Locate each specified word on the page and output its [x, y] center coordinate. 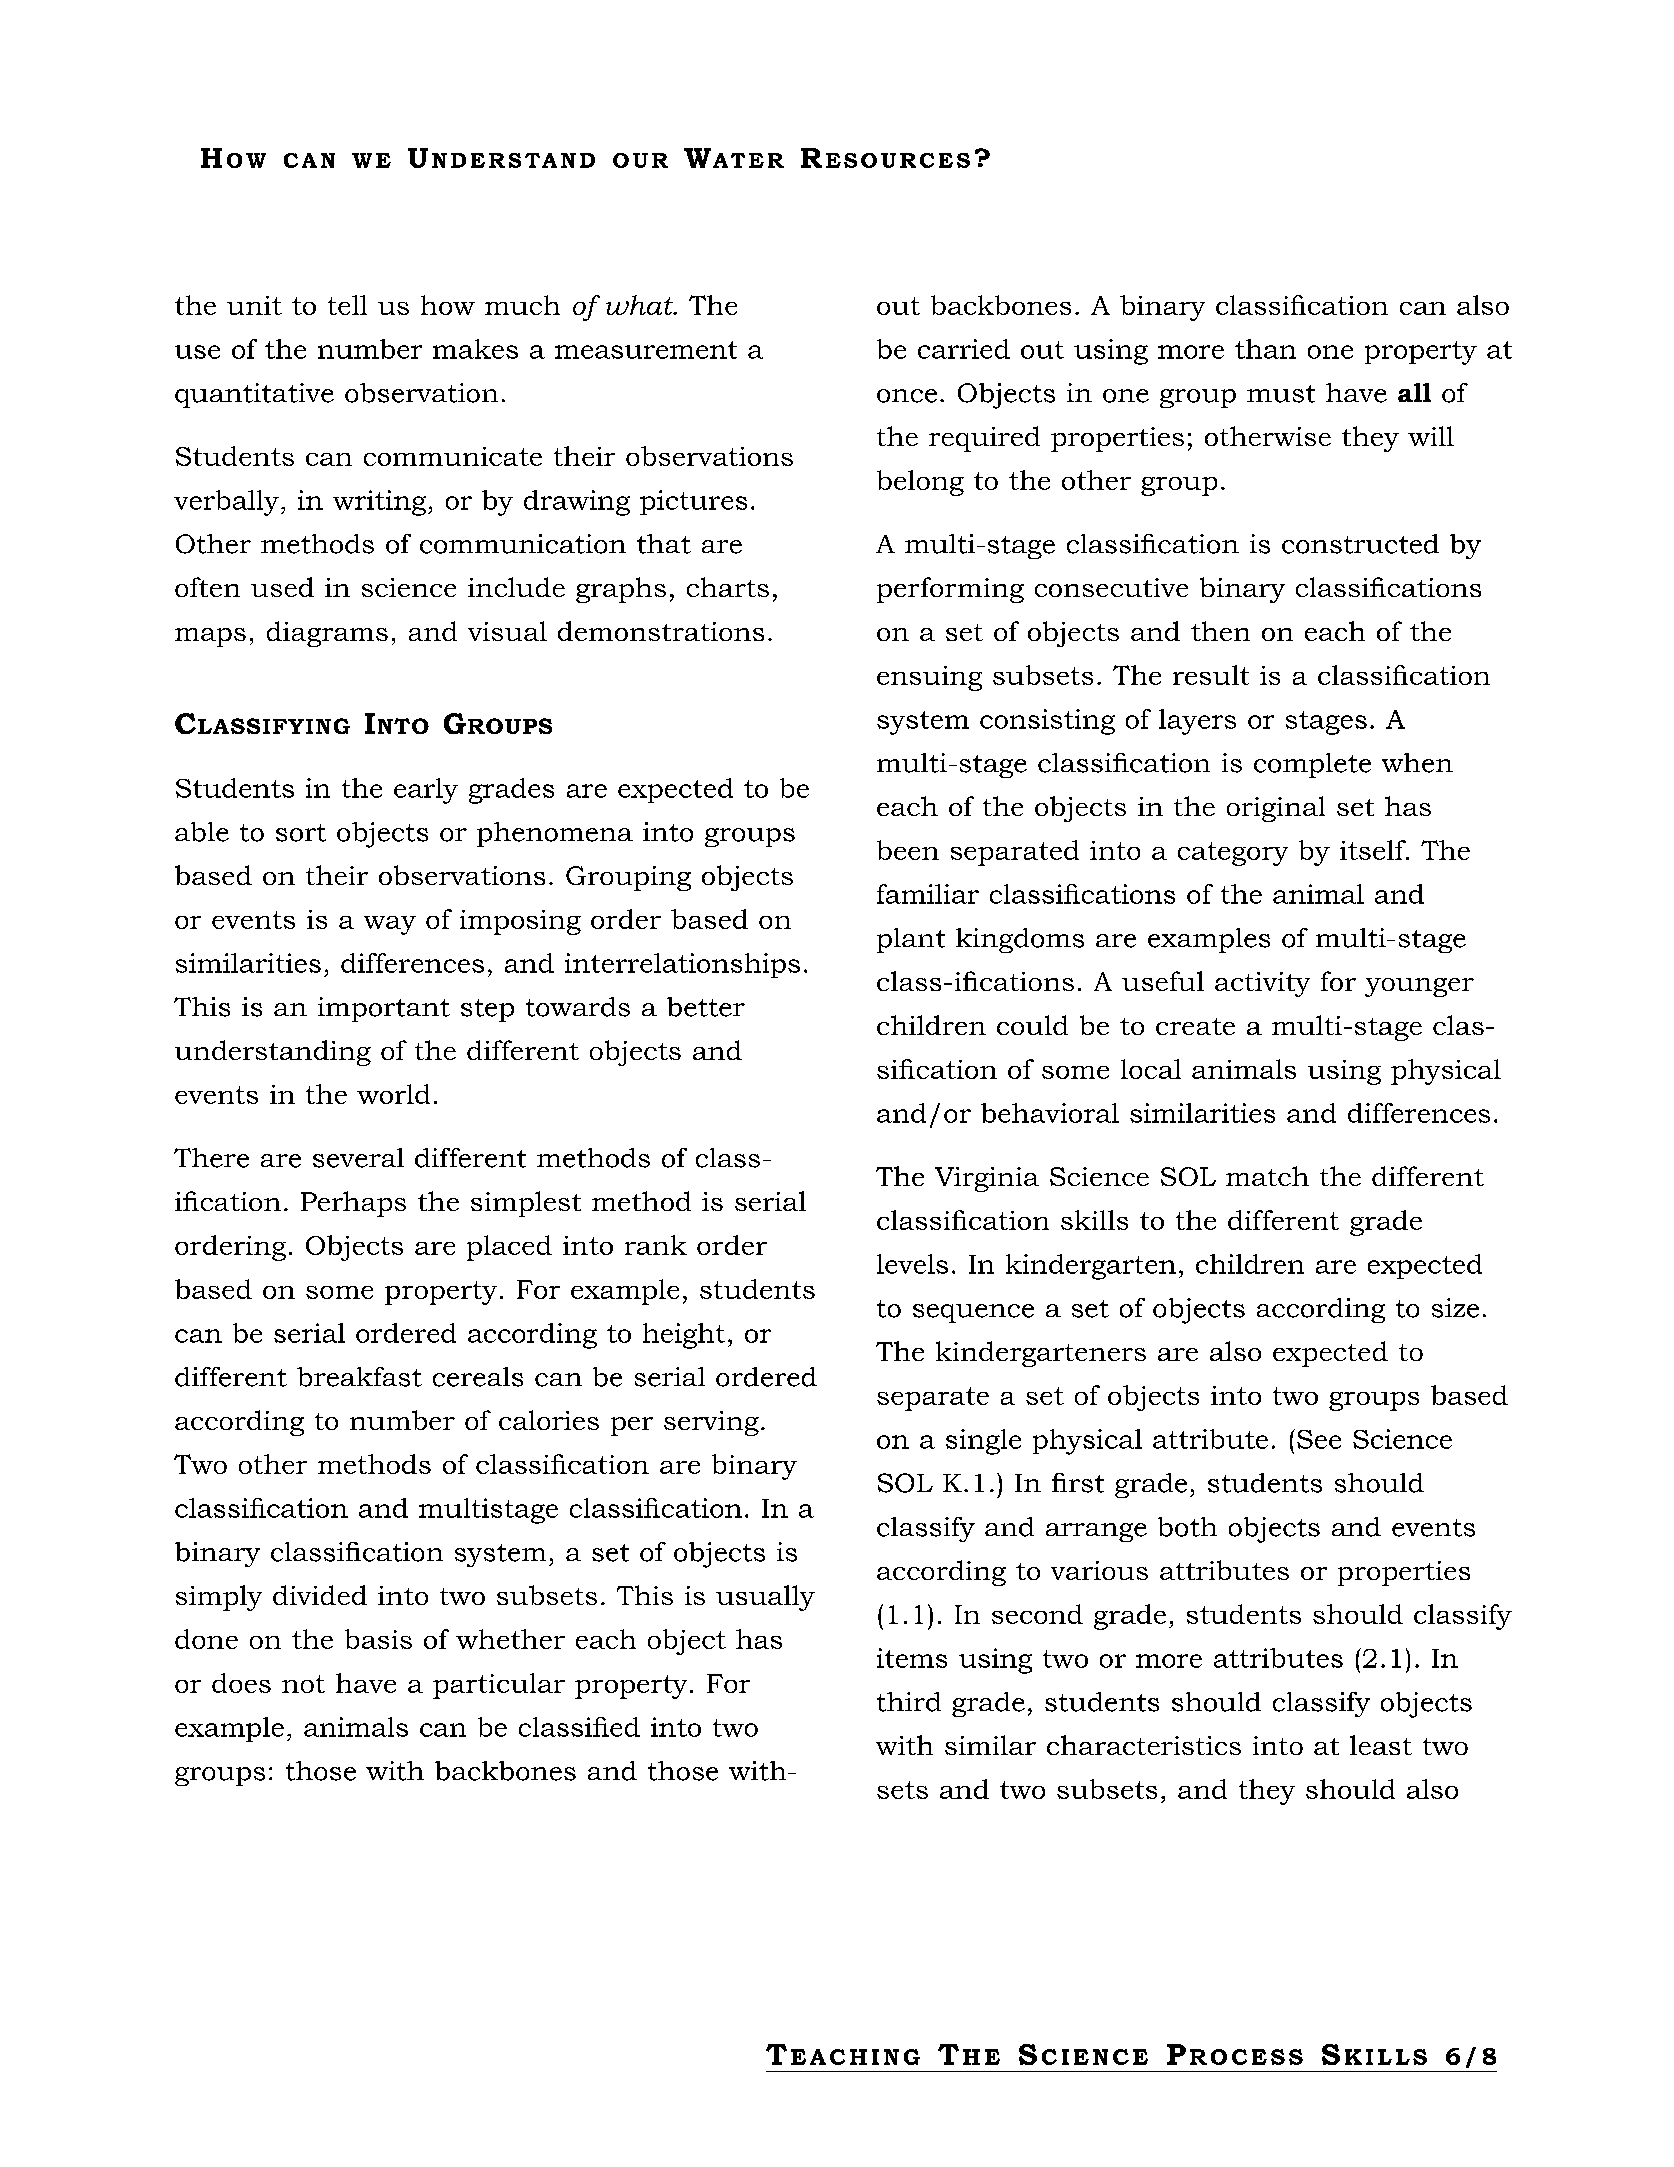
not [303, 1684]
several [358, 1158]
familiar [928, 894]
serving [711, 1423]
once [907, 396]
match [1267, 1176]
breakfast [359, 1377]
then [1220, 631]
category [1233, 854]
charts [728, 587]
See [1319, 1439]
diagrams [327, 634]
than [1265, 349]
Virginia [987, 1179]
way [390, 925]
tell [347, 305]
